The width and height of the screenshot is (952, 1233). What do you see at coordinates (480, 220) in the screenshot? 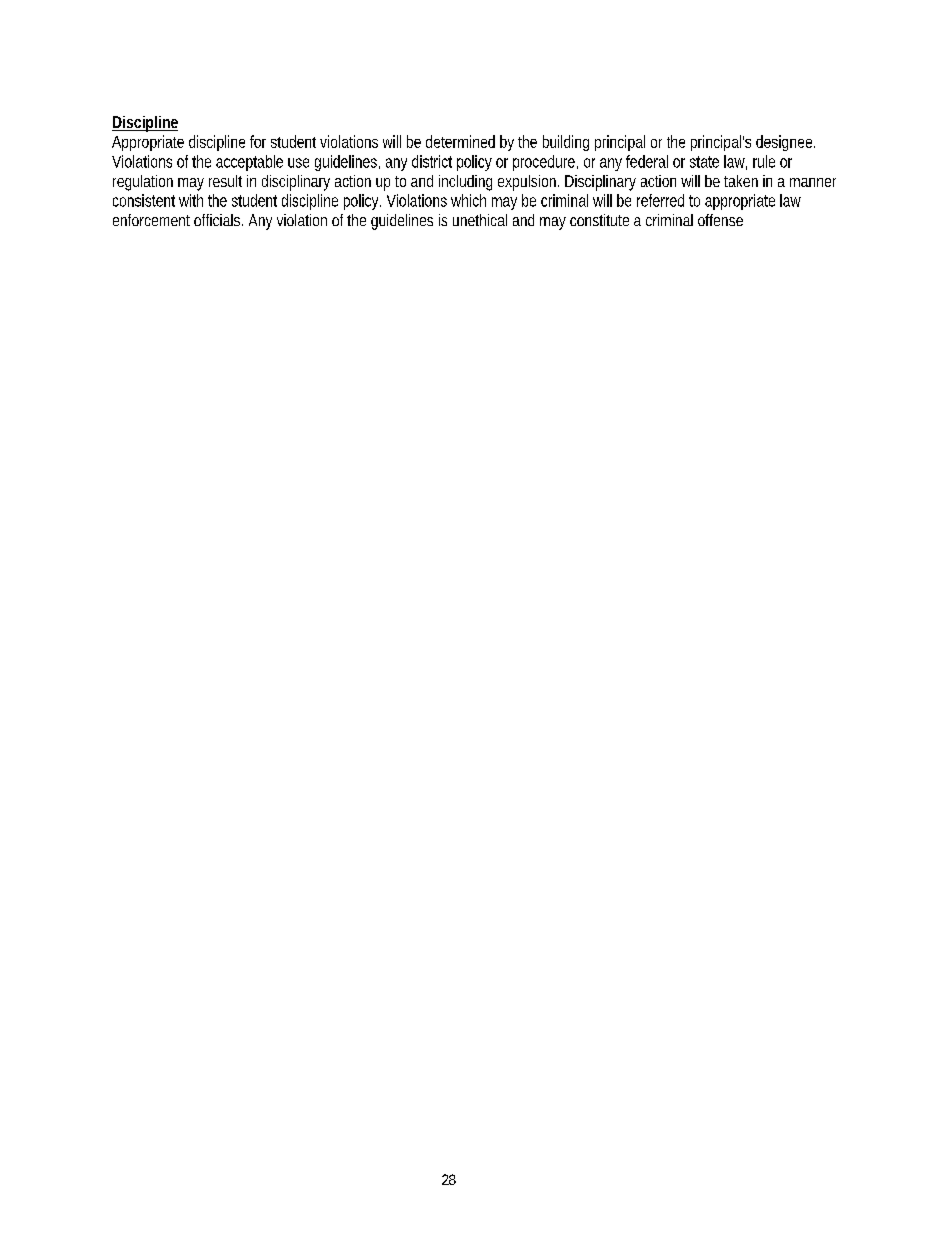
I see `unethical` at bounding box center [480, 220].
